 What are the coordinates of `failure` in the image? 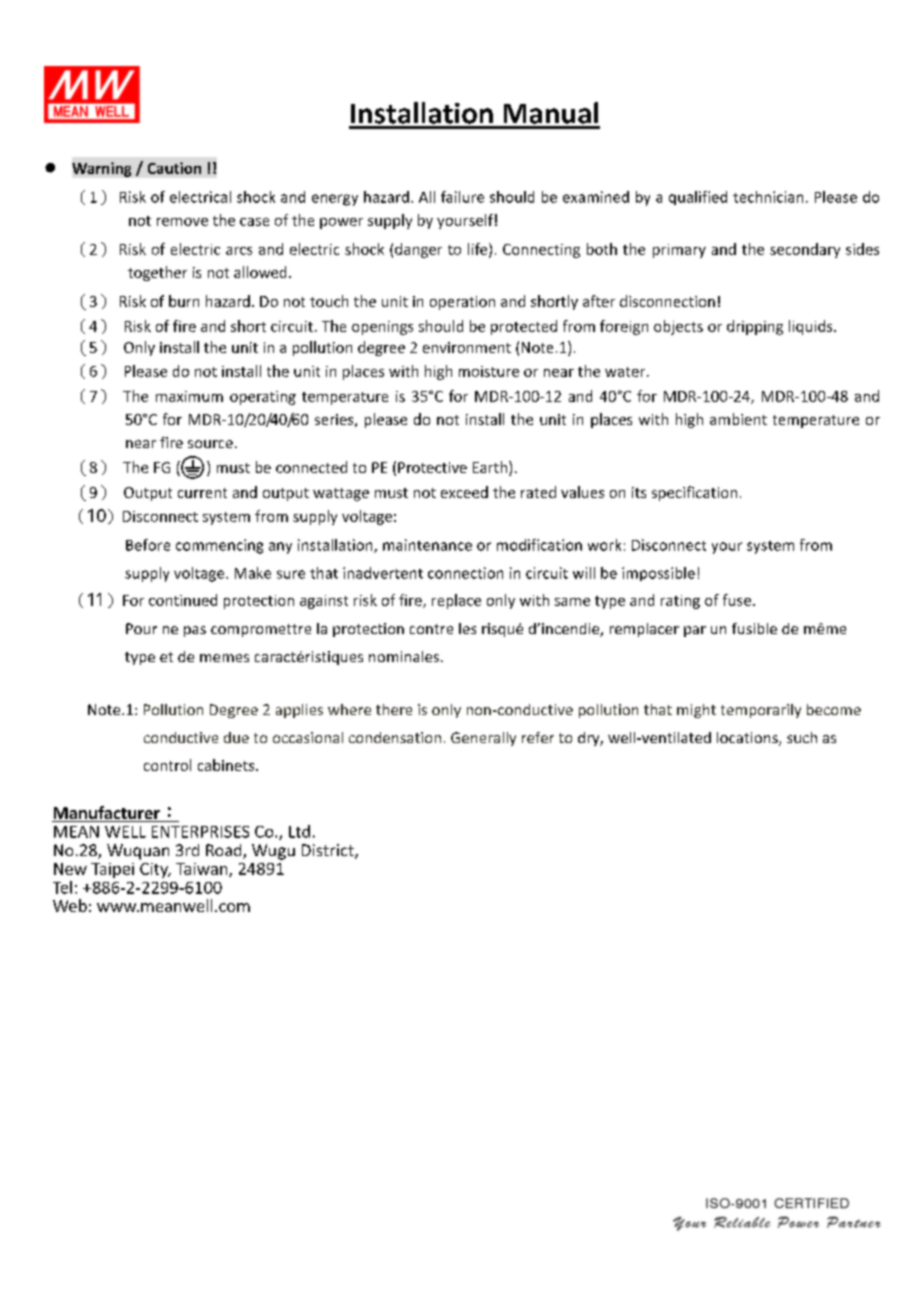 It's located at (462, 197).
